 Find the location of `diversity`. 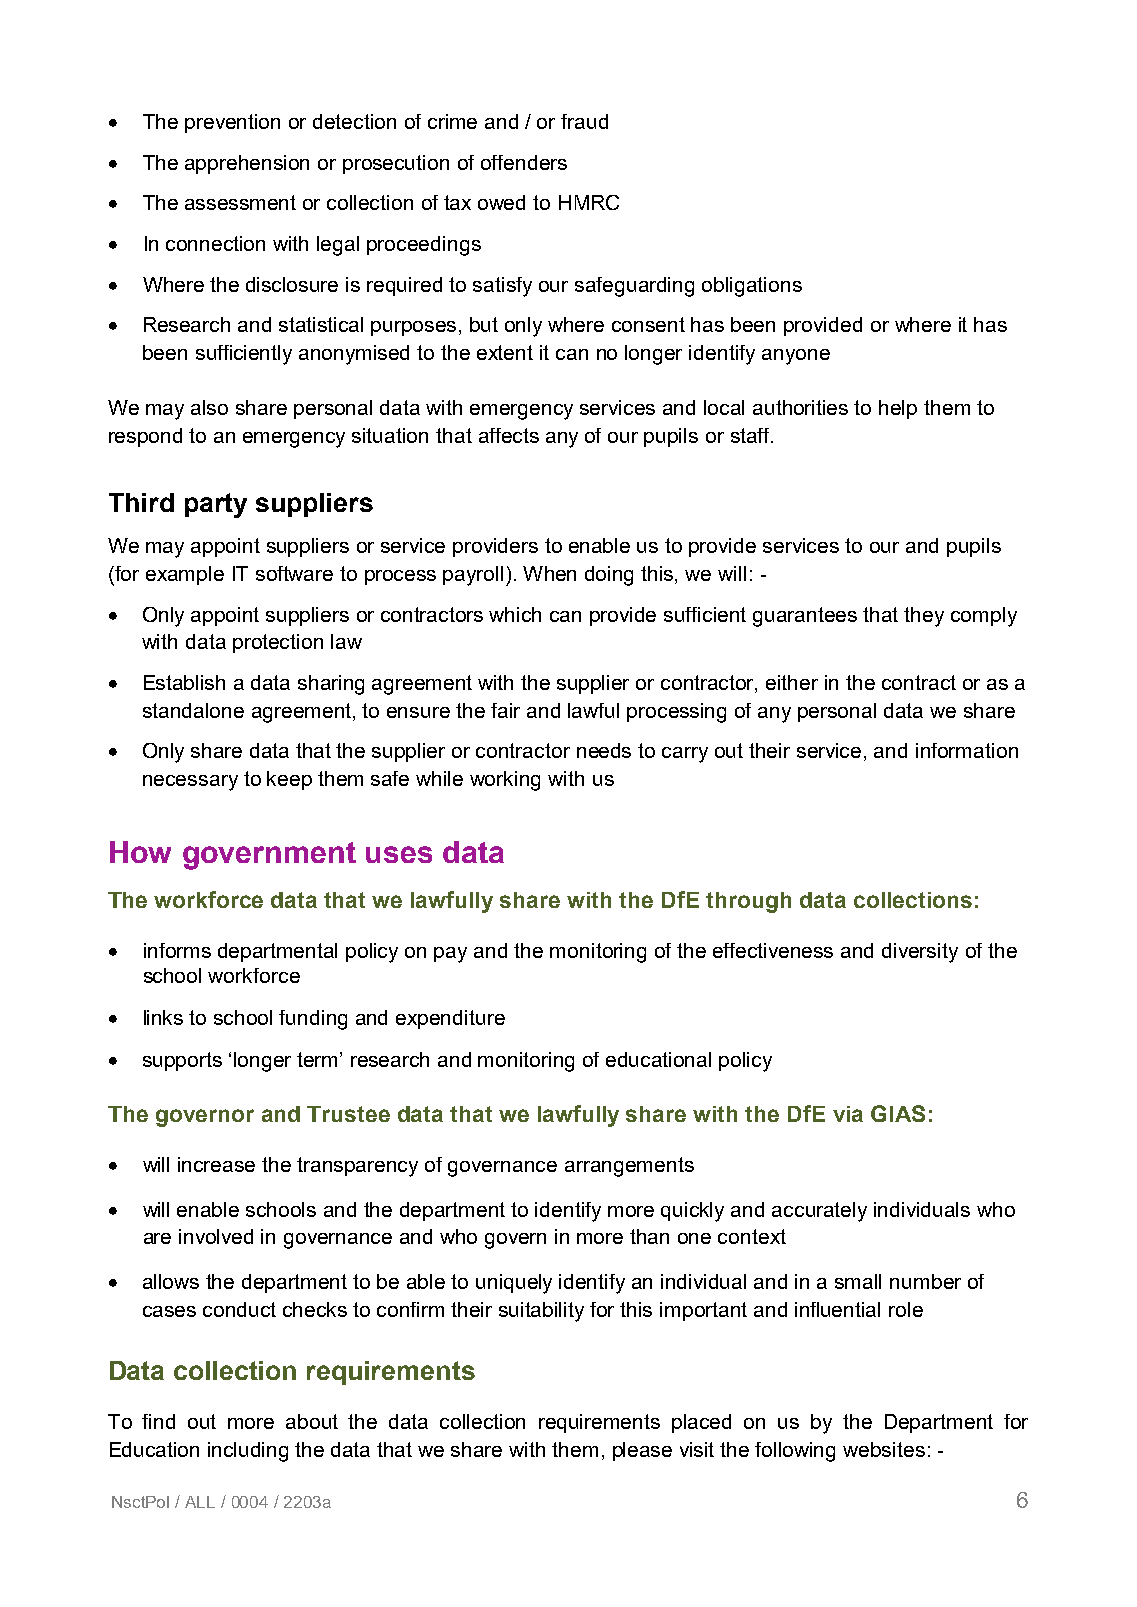

diversity is located at coordinates (920, 953).
